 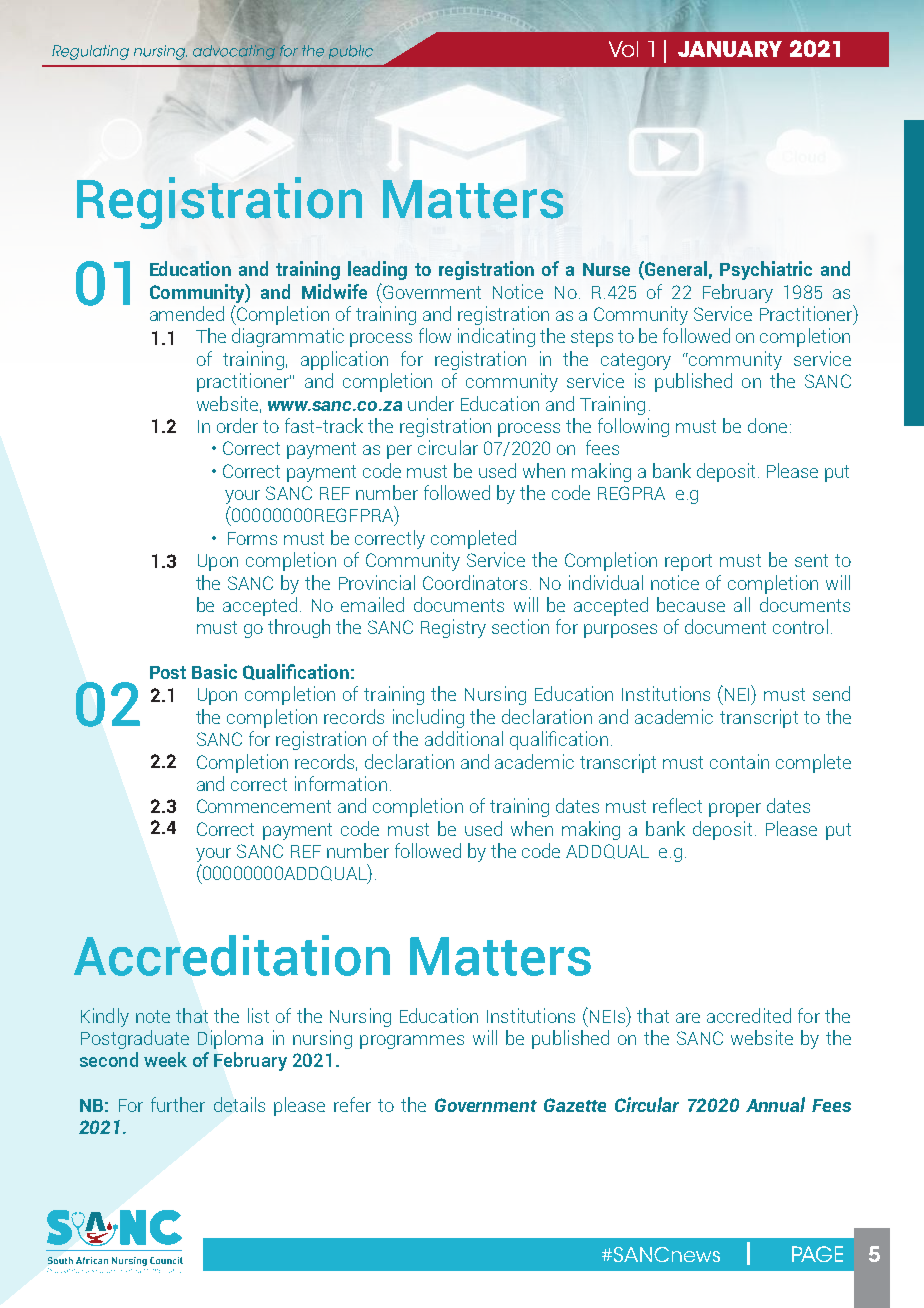 What do you see at coordinates (749, 1015) in the screenshot?
I see `accredited` at bounding box center [749, 1015].
